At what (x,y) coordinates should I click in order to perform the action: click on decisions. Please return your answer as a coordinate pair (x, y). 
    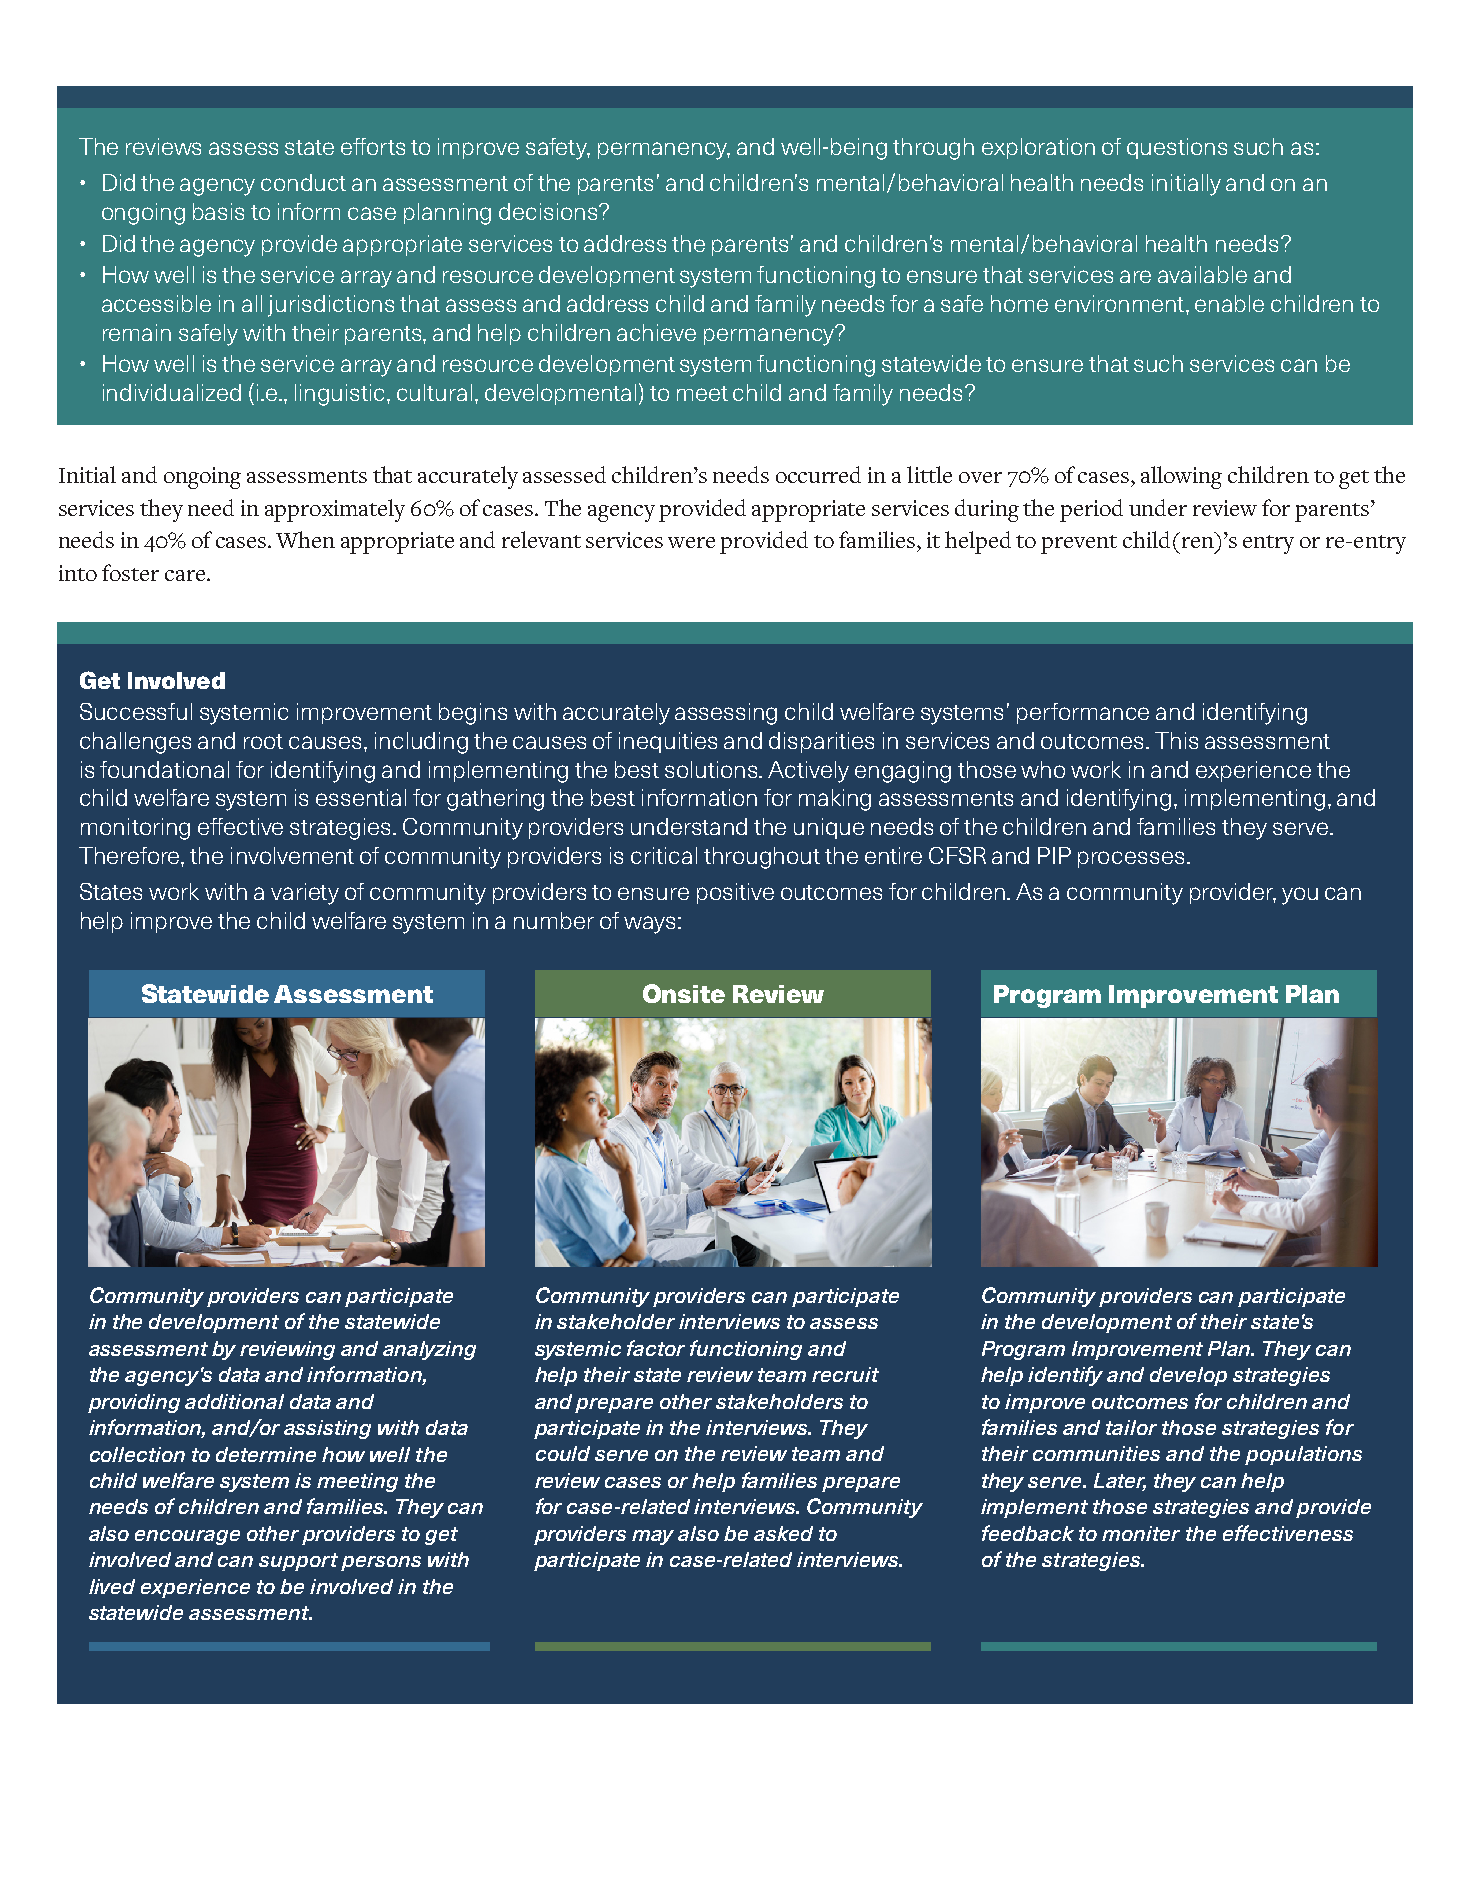
    Looking at the image, I should click on (549, 211).
